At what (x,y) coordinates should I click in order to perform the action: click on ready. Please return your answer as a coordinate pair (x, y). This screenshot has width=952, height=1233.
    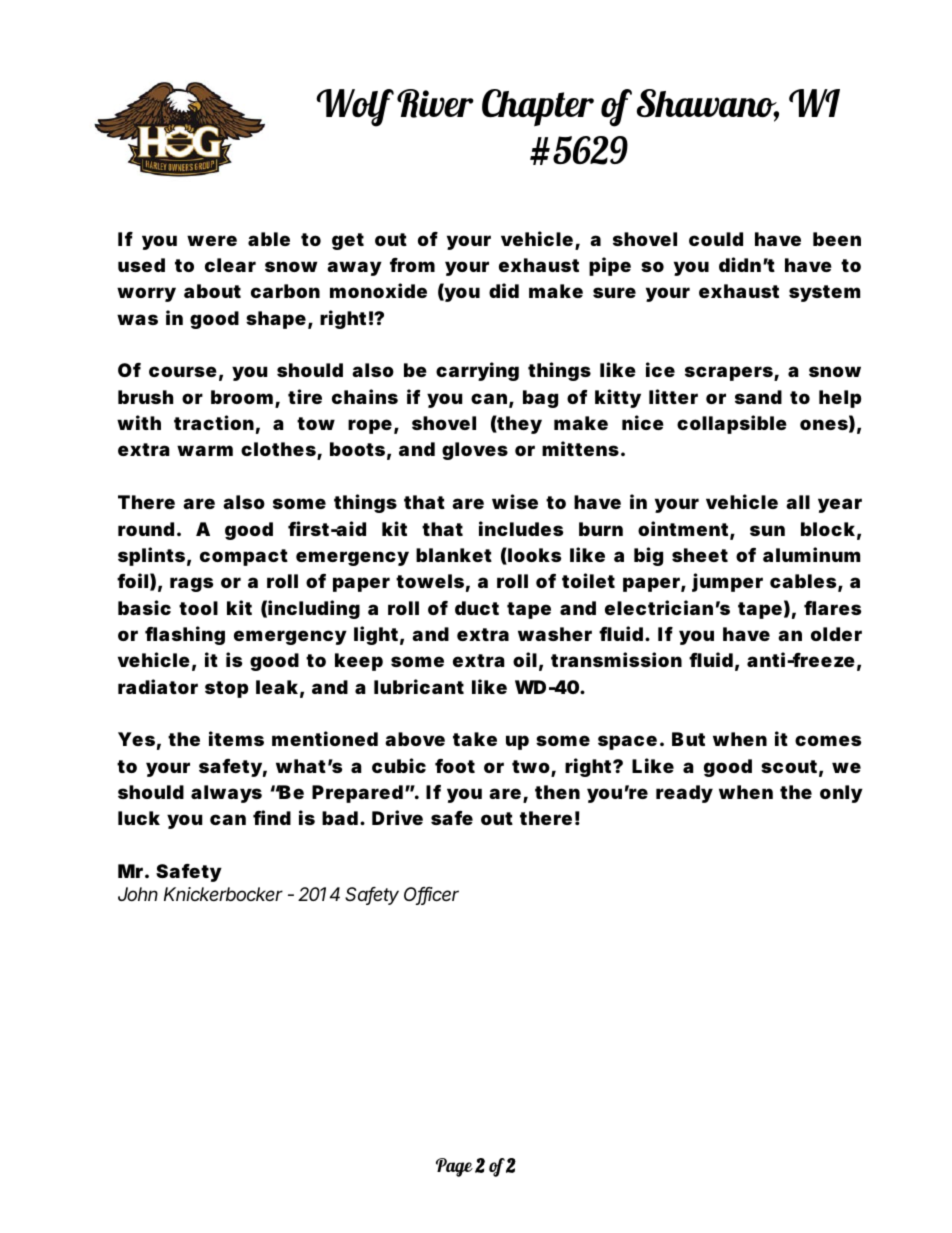
    Looking at the image, I should click on (684, 794).
